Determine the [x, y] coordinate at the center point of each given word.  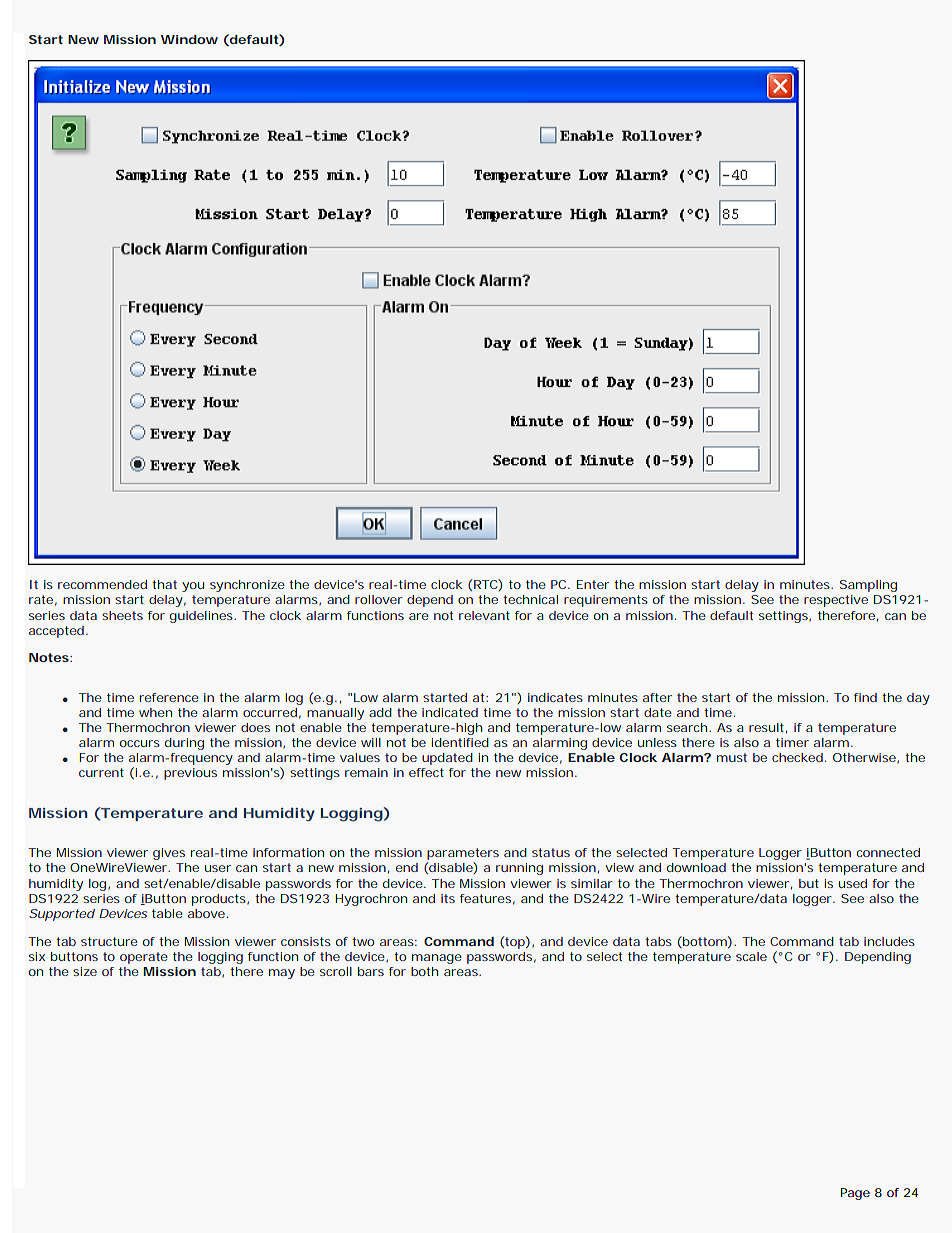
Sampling [868, 586]
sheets [122, 615]
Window [189, 39]
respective [836, 601]
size [85, 971]
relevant [484, 615]
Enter [593, 584]
